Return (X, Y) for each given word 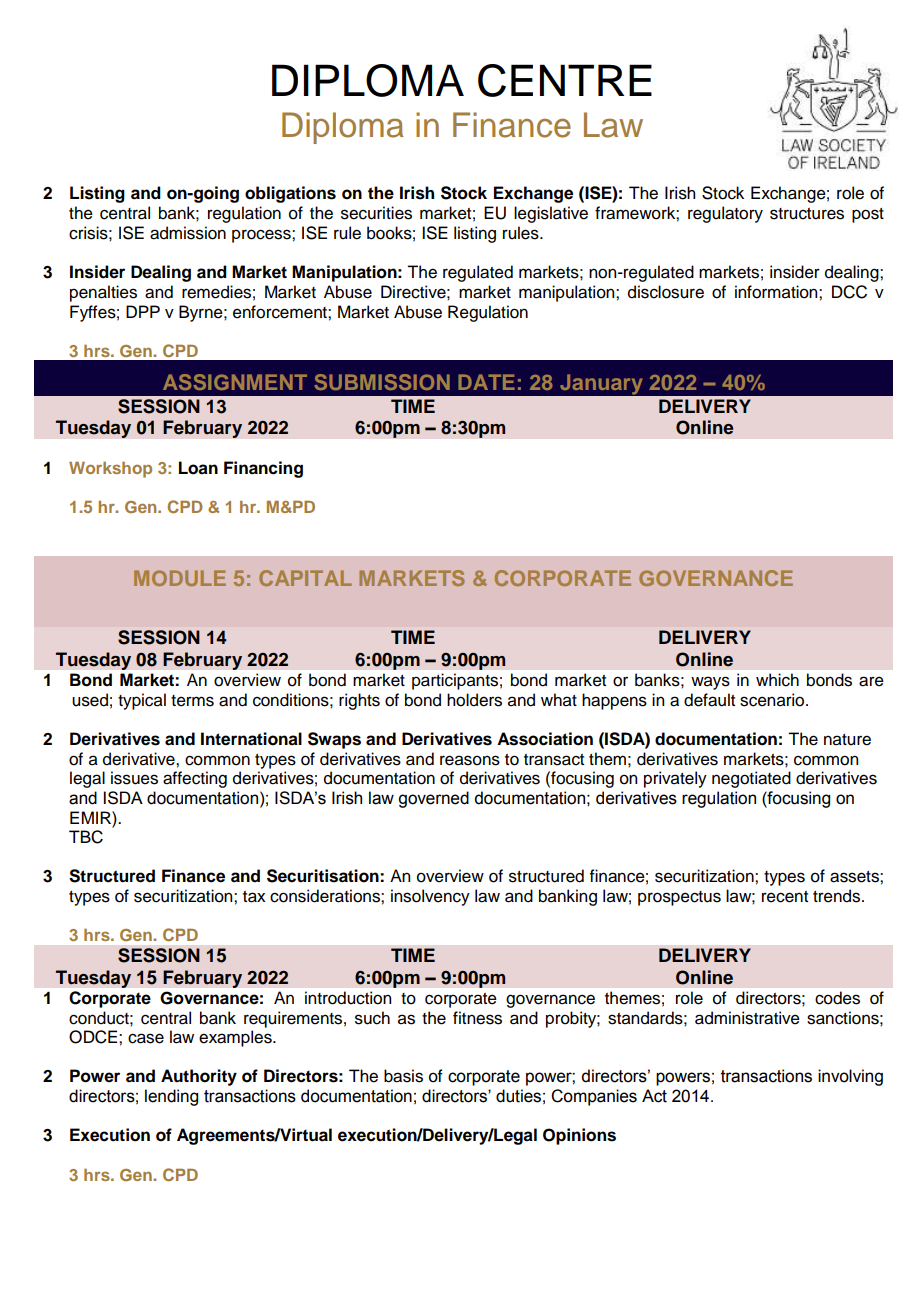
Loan (198, 468)
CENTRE (565, 80)
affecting (195, 779)
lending (171, 1097)
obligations (290, 194)
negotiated (751, 779)
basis (403, 1076)
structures (807, 214)
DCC (849, 292)
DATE (486, 382)
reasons (470, 760)
